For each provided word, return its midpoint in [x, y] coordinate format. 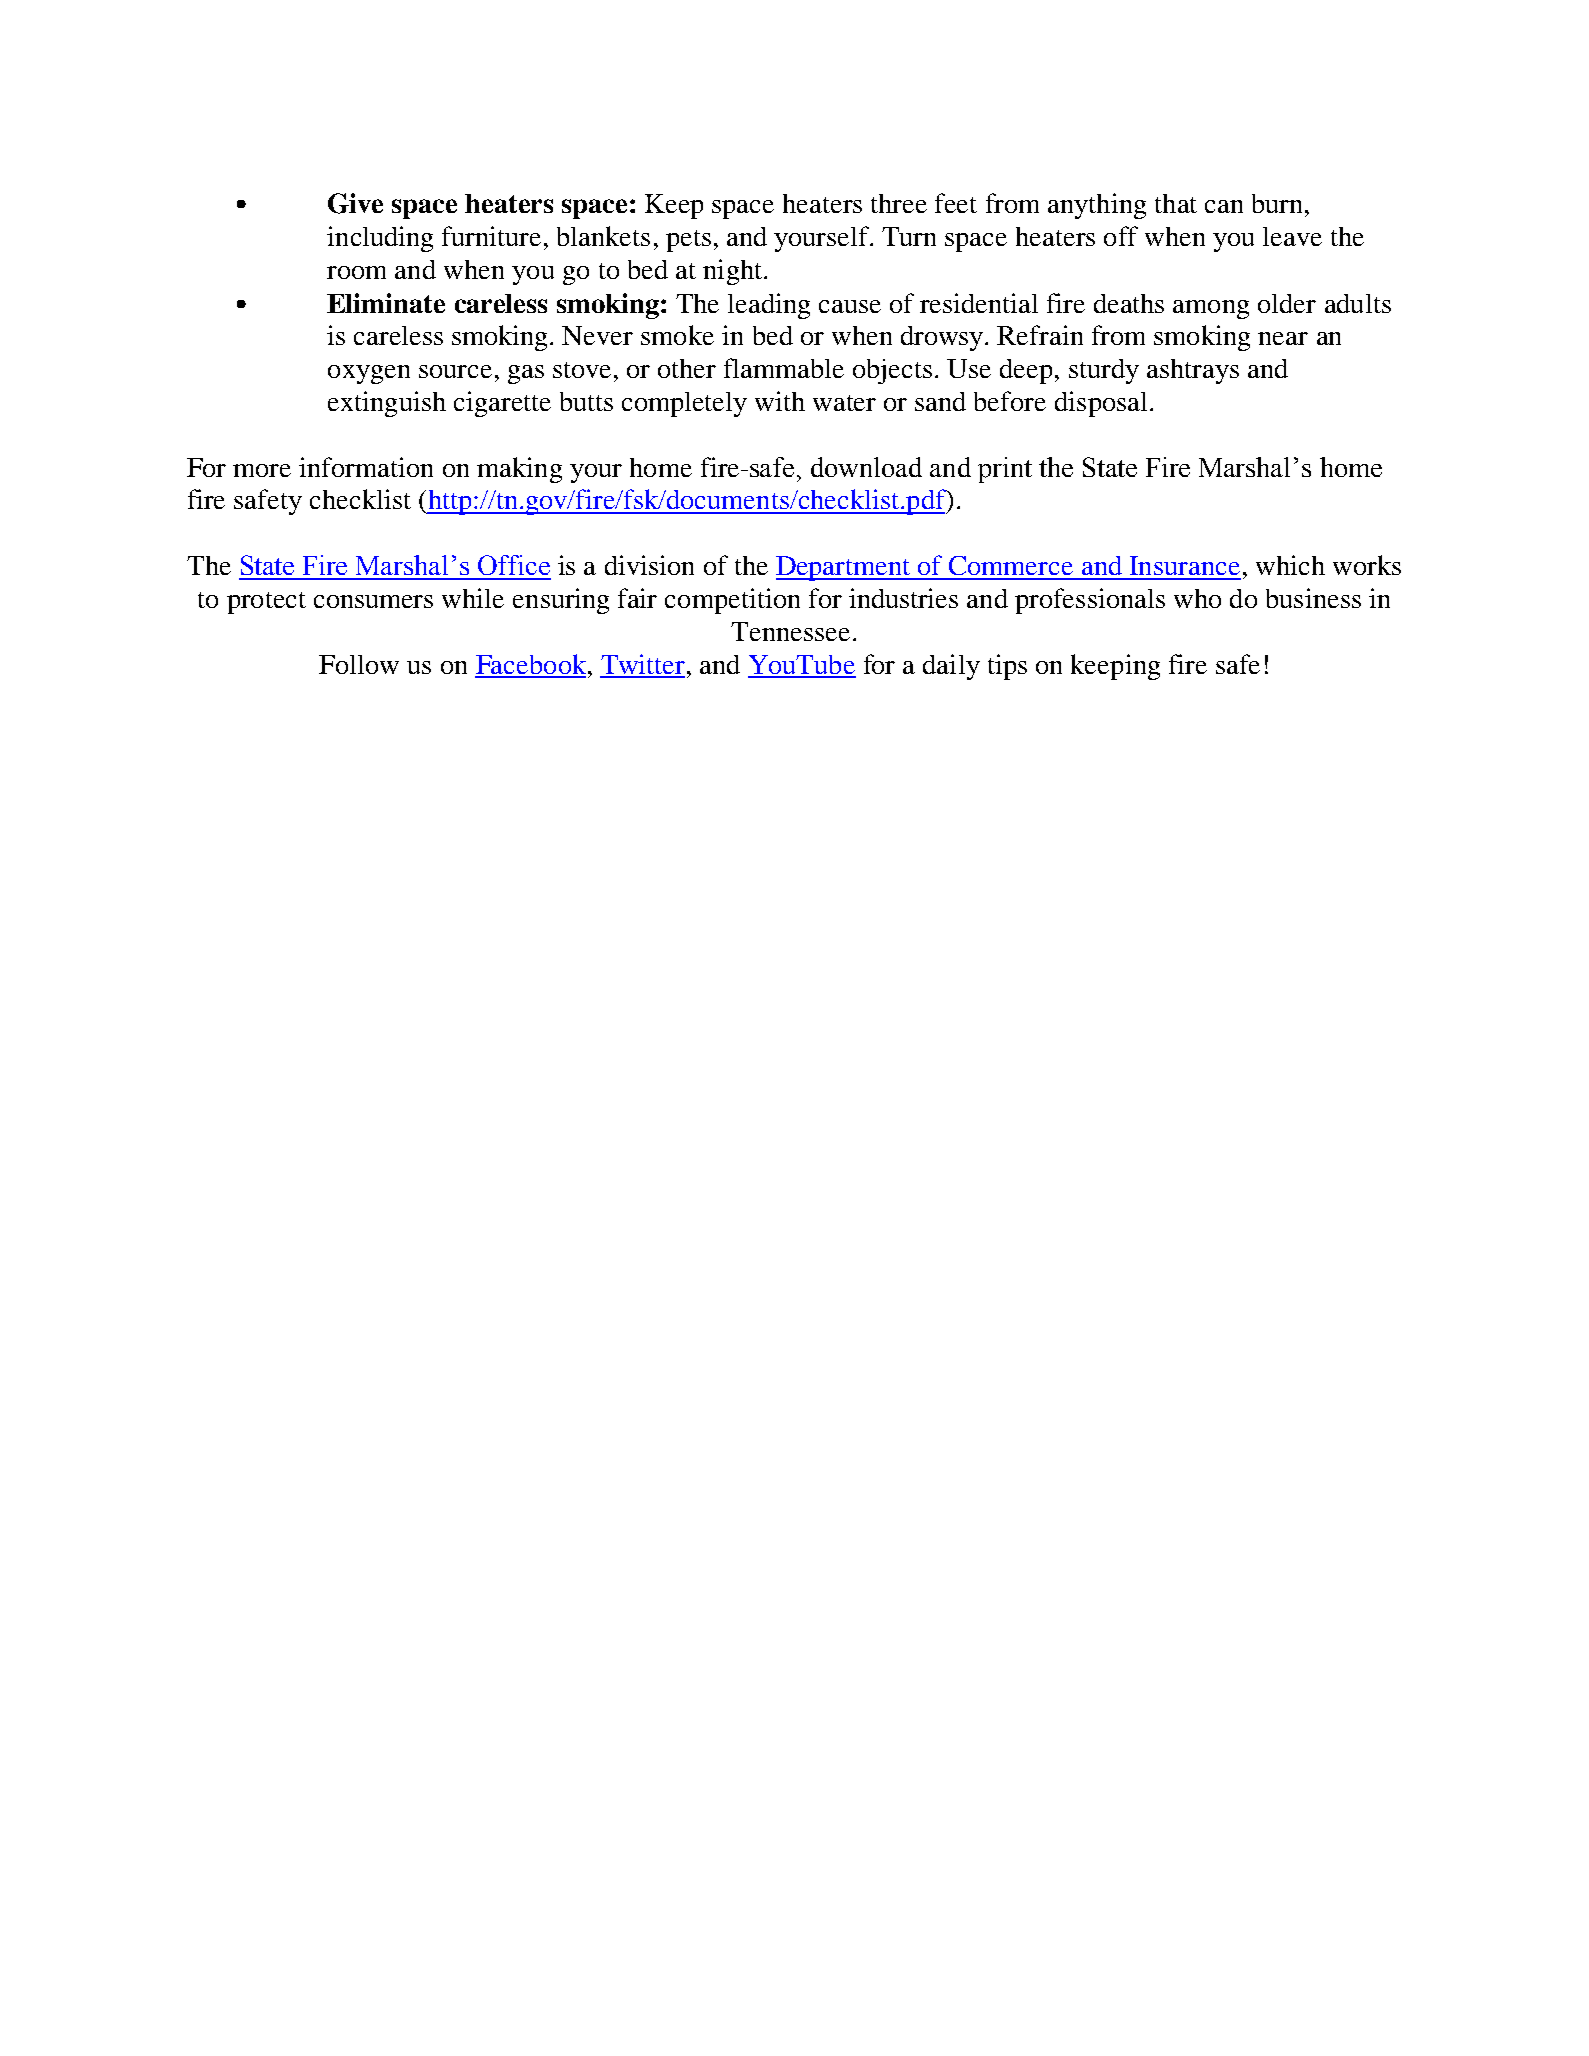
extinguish [387, 404]
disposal [1101, 404]
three [899, 203]
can [1224, 206]
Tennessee [790, 631]
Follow [359, 664]
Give [355, 203]
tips [1007, 667]
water [844, 403]
